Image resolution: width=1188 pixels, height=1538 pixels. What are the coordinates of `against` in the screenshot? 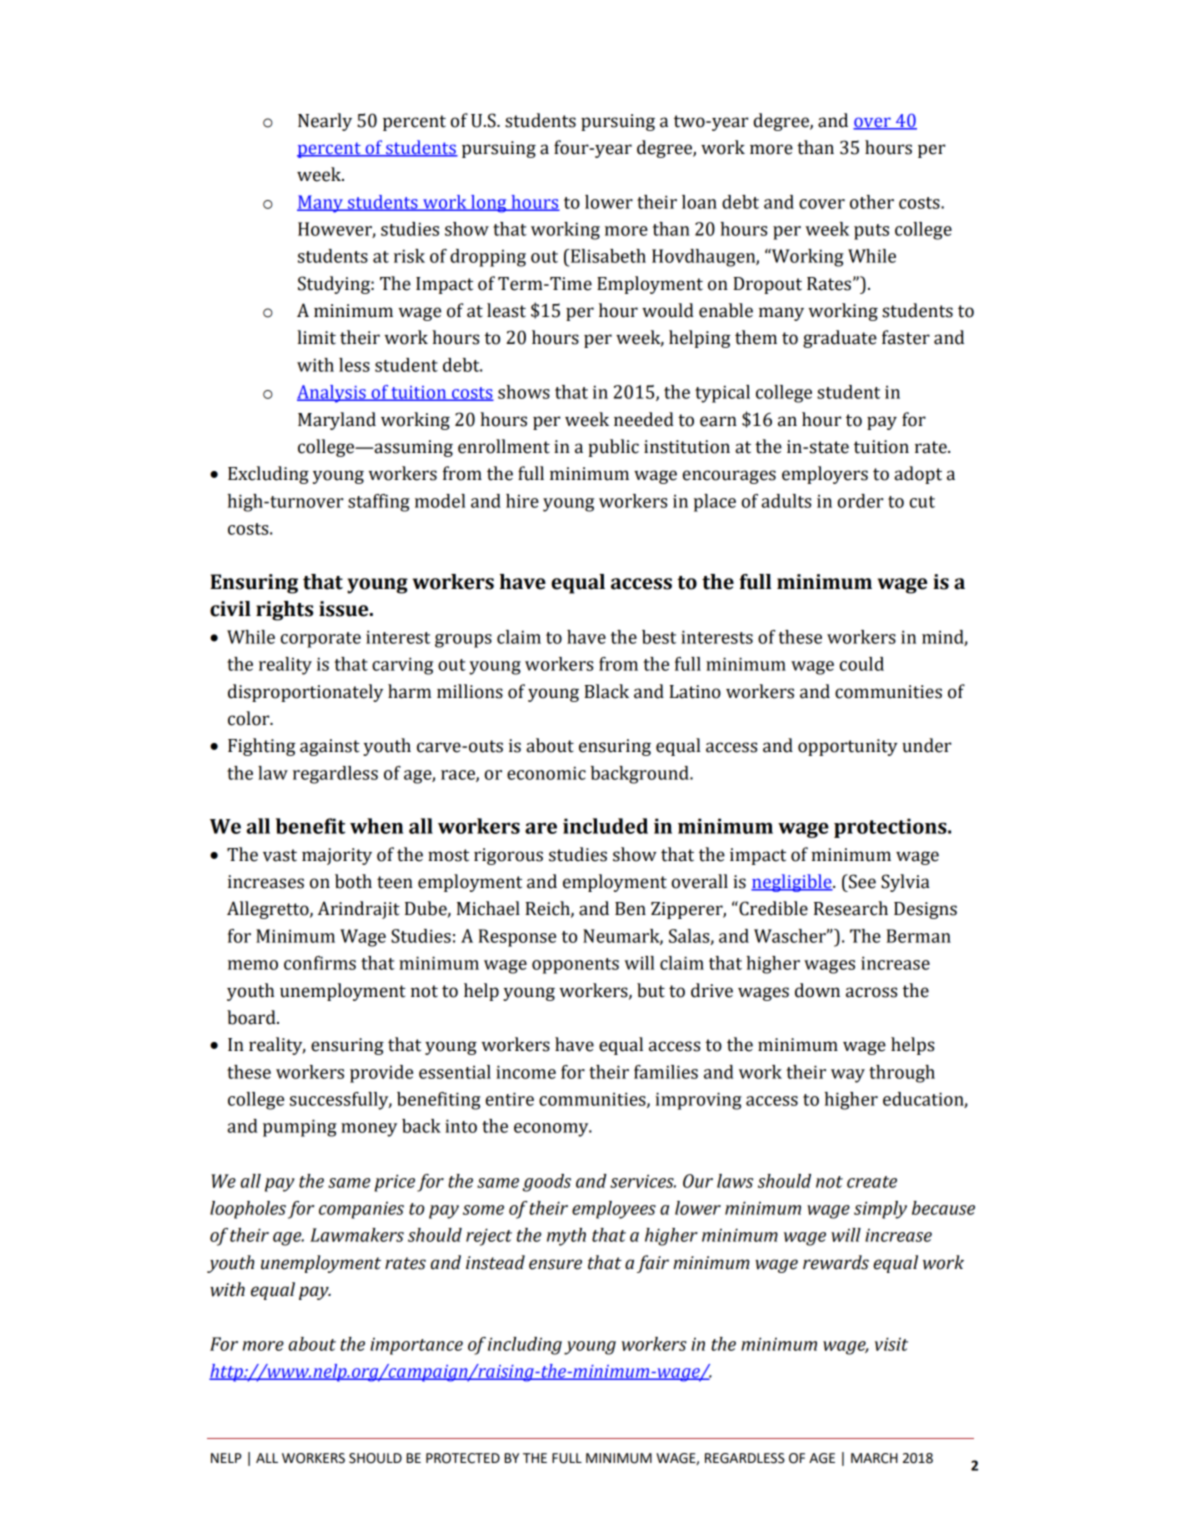 It's located at (330, 747).
